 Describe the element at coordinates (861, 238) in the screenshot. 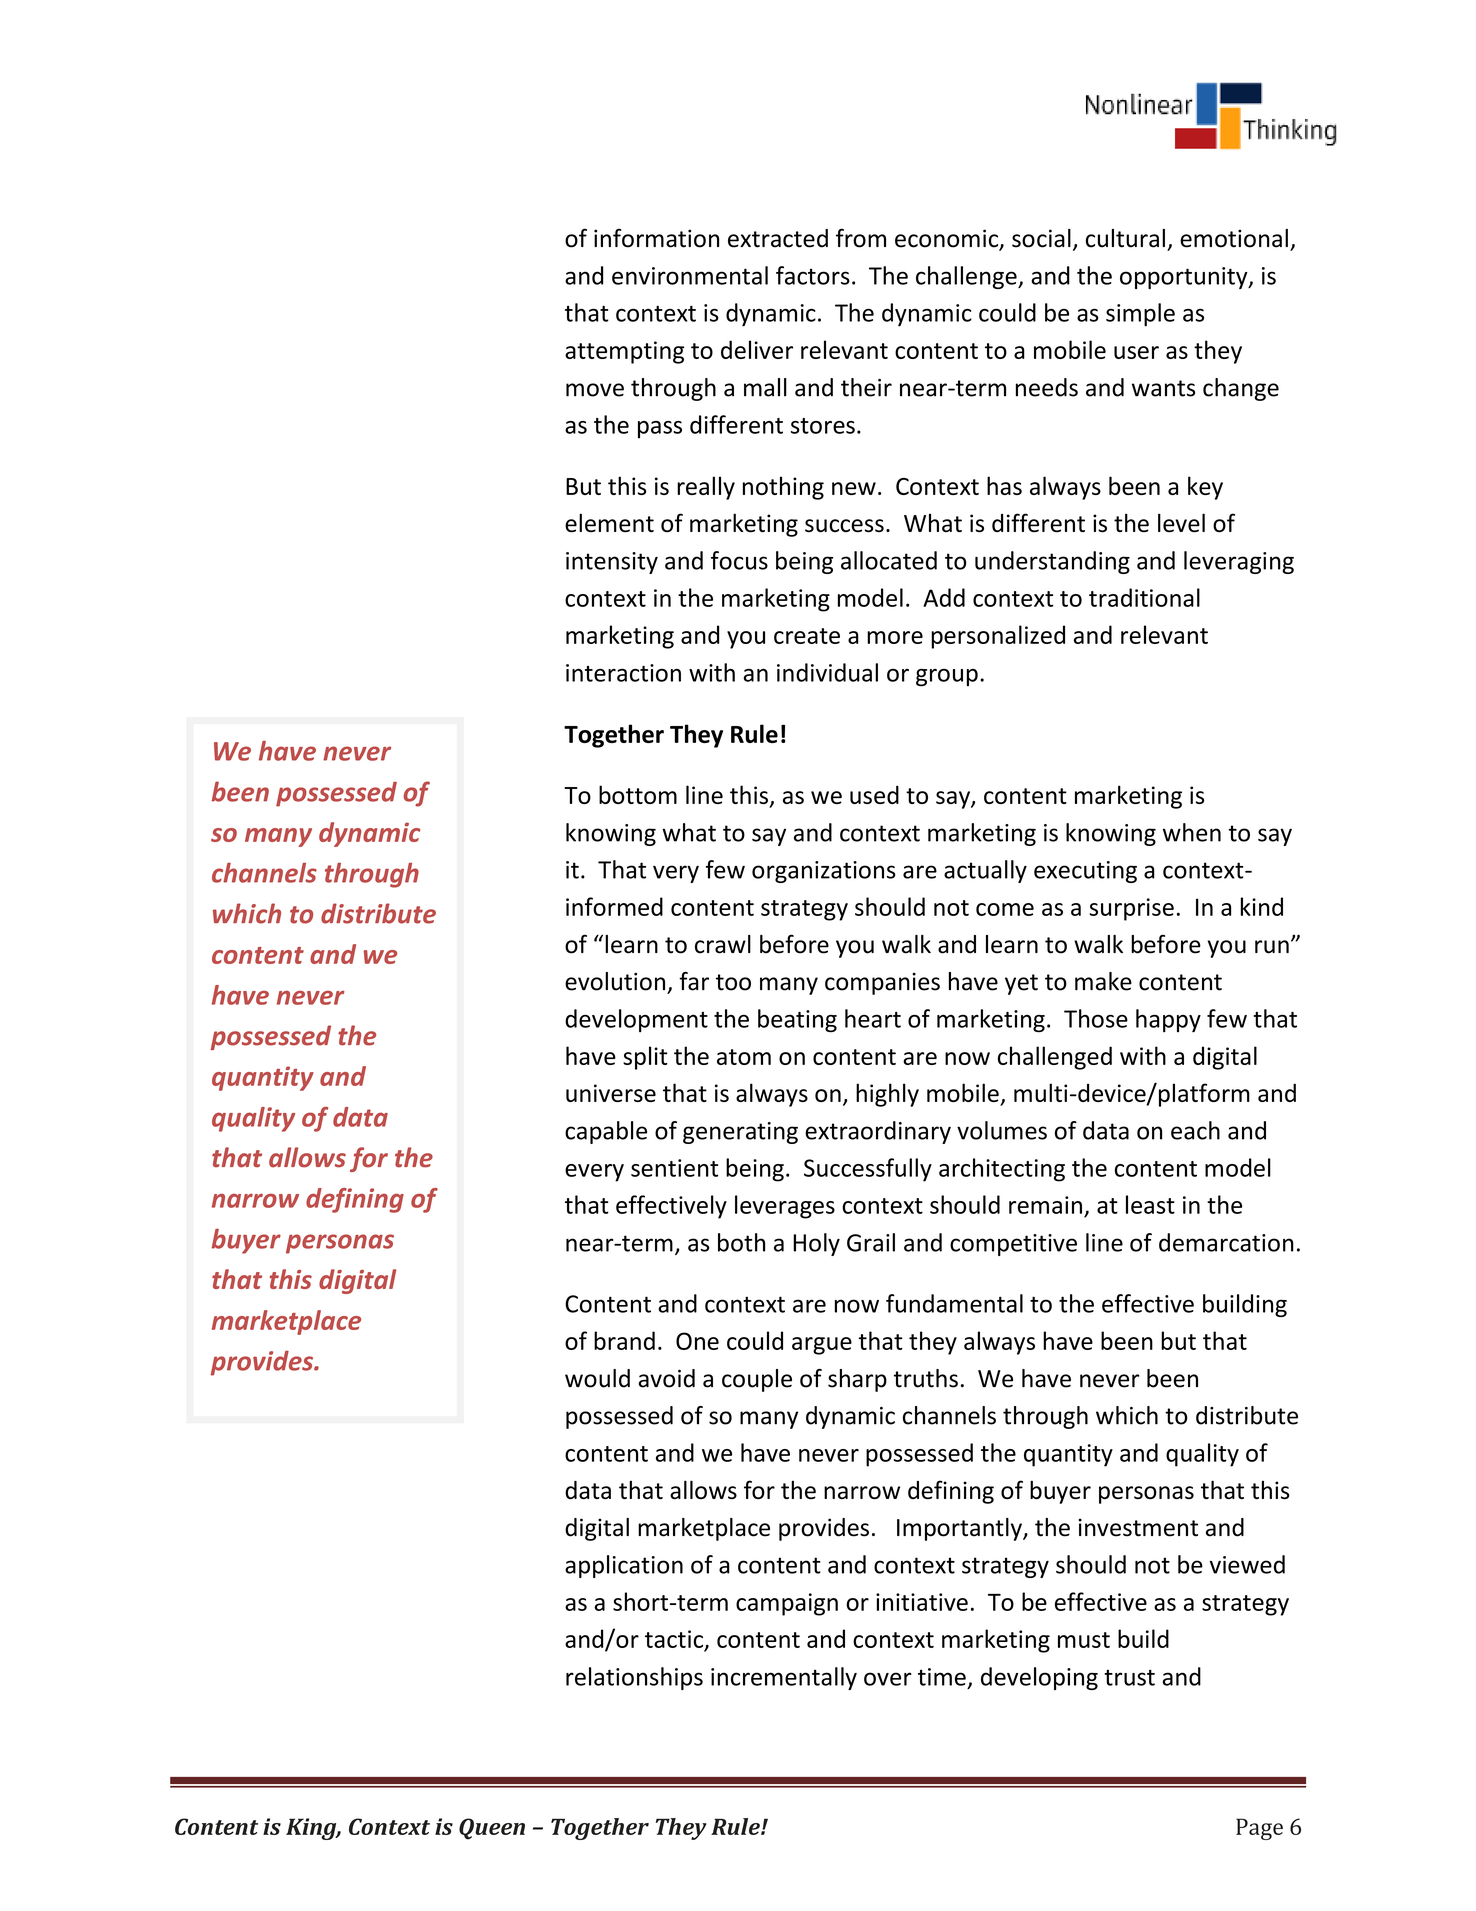

I see `from` at that location.
